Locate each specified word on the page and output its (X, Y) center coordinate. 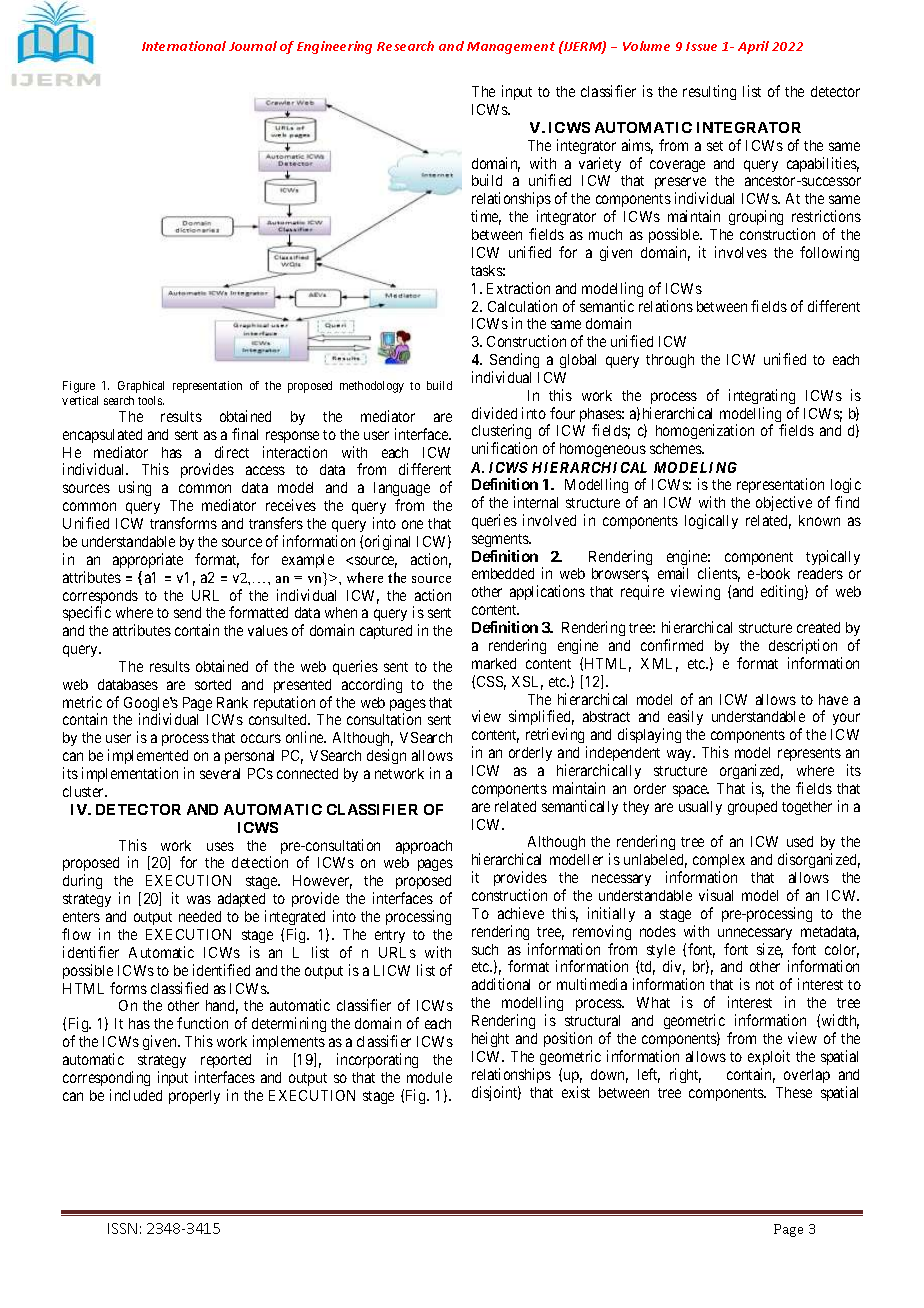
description (803, 646)
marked (494, 663)
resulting (709, 92)
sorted (213, 684)
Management (511, 48)
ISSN (122, 1228)
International (184, 46)
